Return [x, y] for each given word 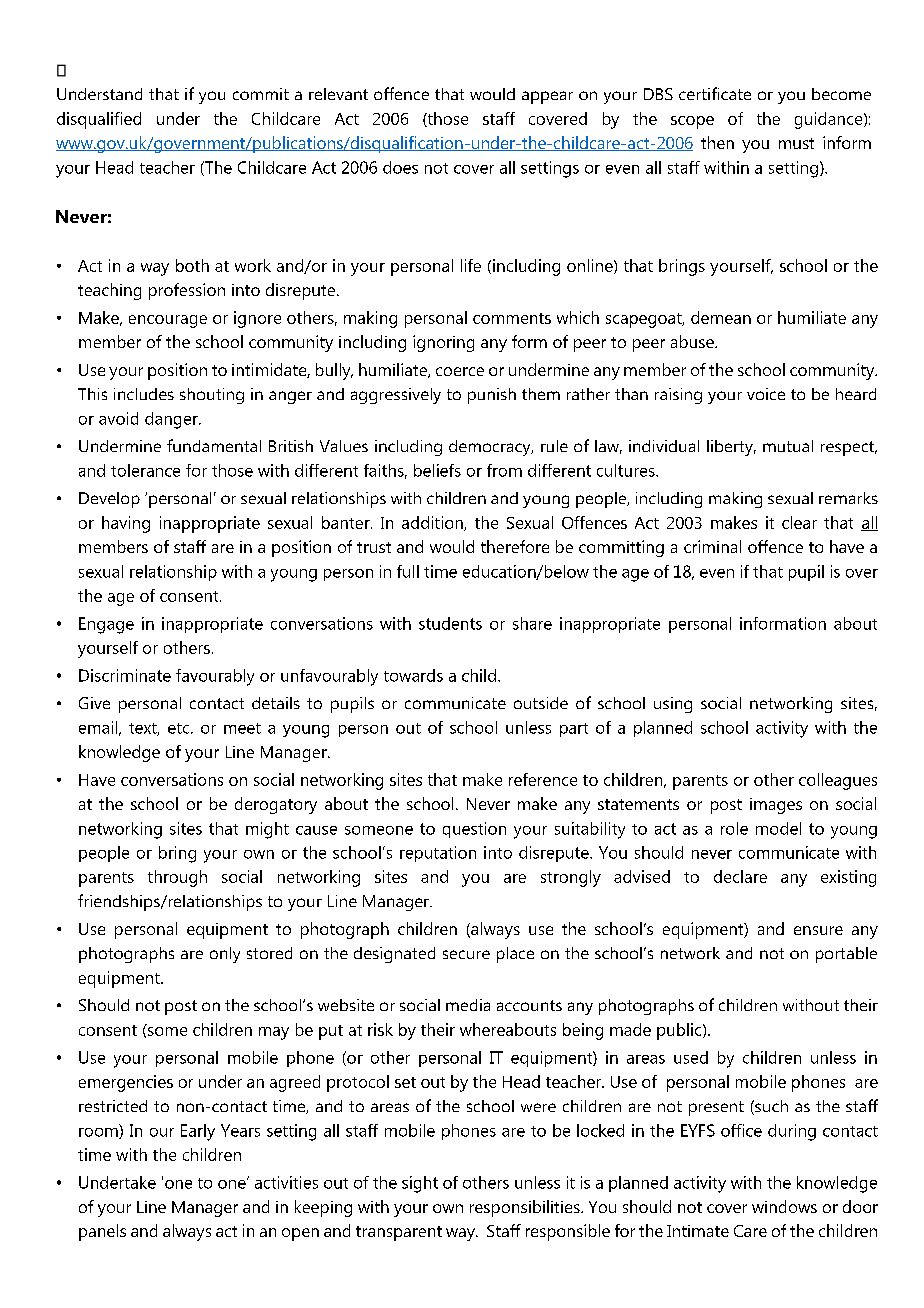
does [400, 167]
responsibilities [526, 1208]
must [796, 143]
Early [198, 1132]
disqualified [99, 120]
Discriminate [125, 675]
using [673, 705]
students [450, 623]
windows [784, 1206]
